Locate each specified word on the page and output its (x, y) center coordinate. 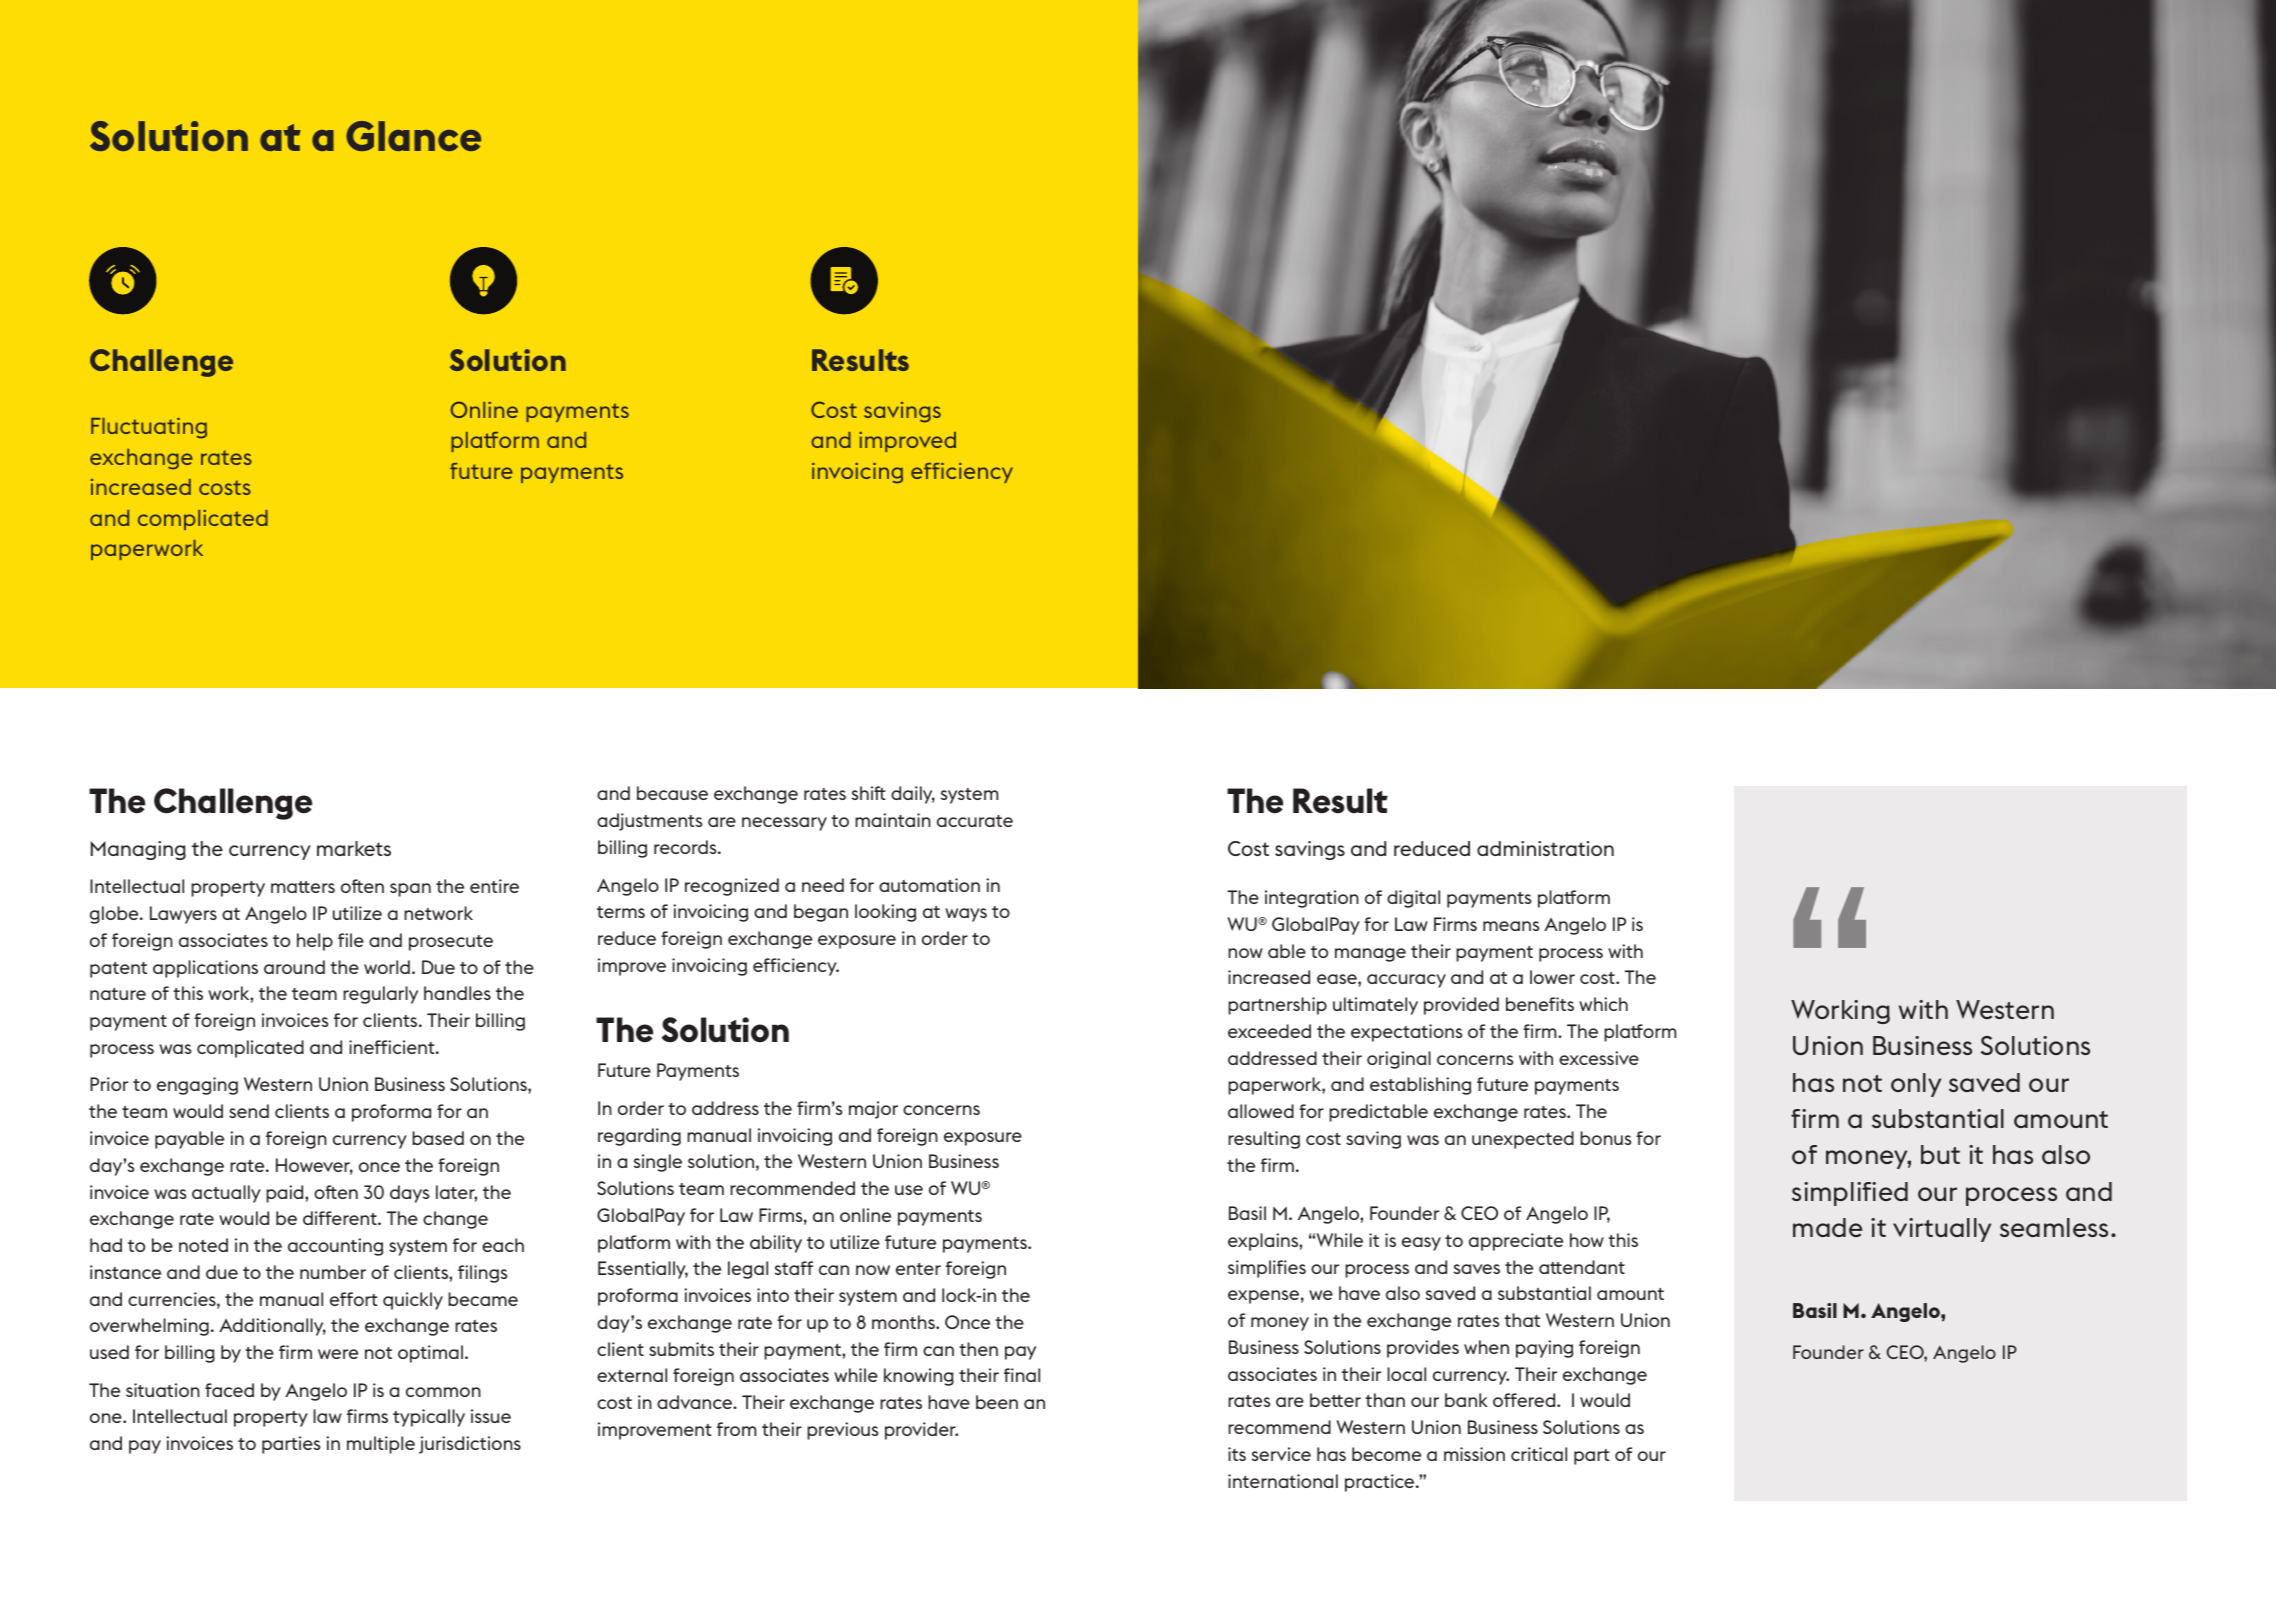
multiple (381, 1445)
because (672, 793)
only (1916, 1085)
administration (1545, 848)
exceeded (1269, 1031)
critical (1539, 1454)
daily (913, 795)
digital (1413, 899)
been (997, 1402)
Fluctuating (149, 428)
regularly (380, 995)
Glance (413, 136)
